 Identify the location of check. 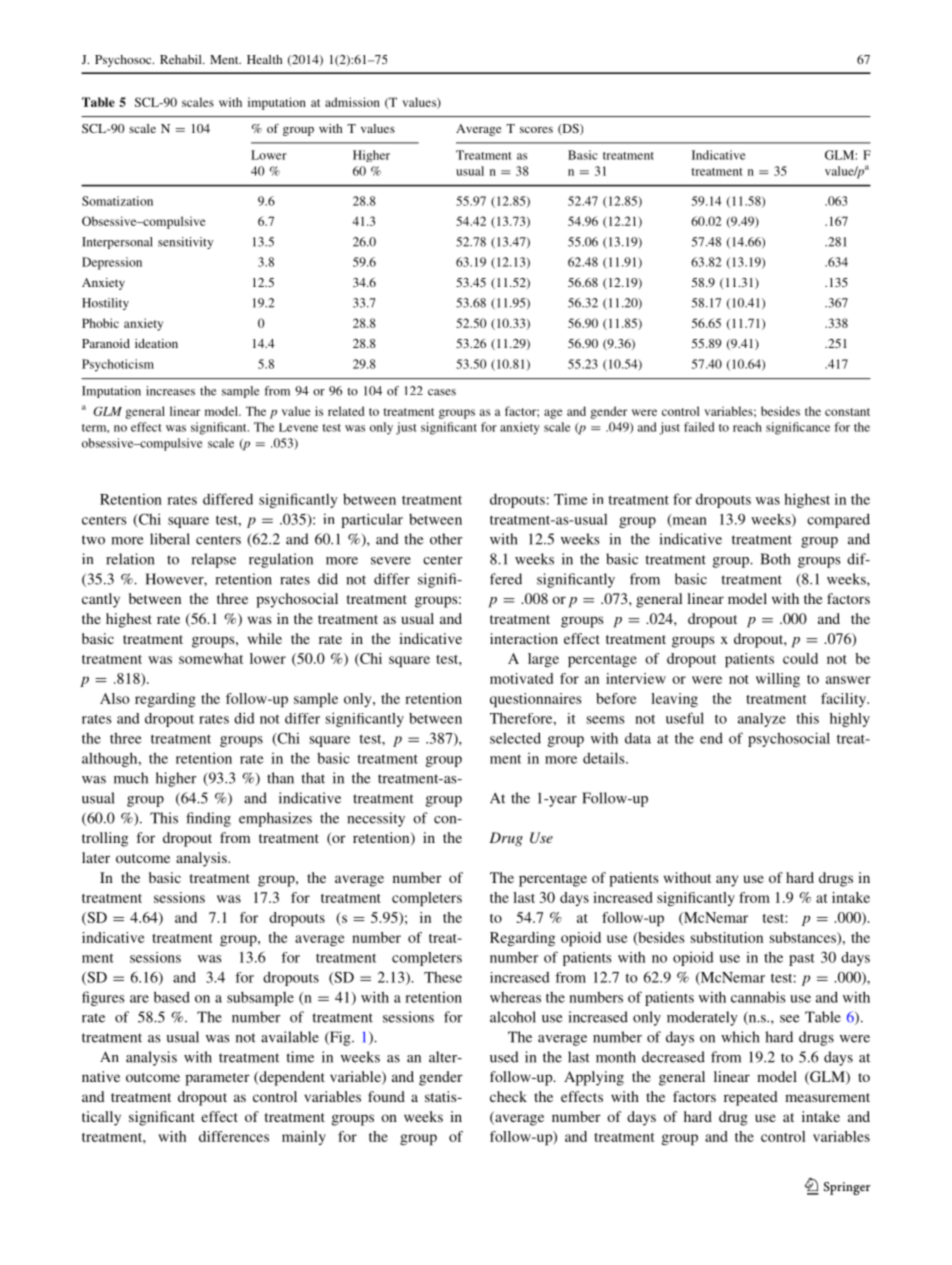
(508, 1096).
